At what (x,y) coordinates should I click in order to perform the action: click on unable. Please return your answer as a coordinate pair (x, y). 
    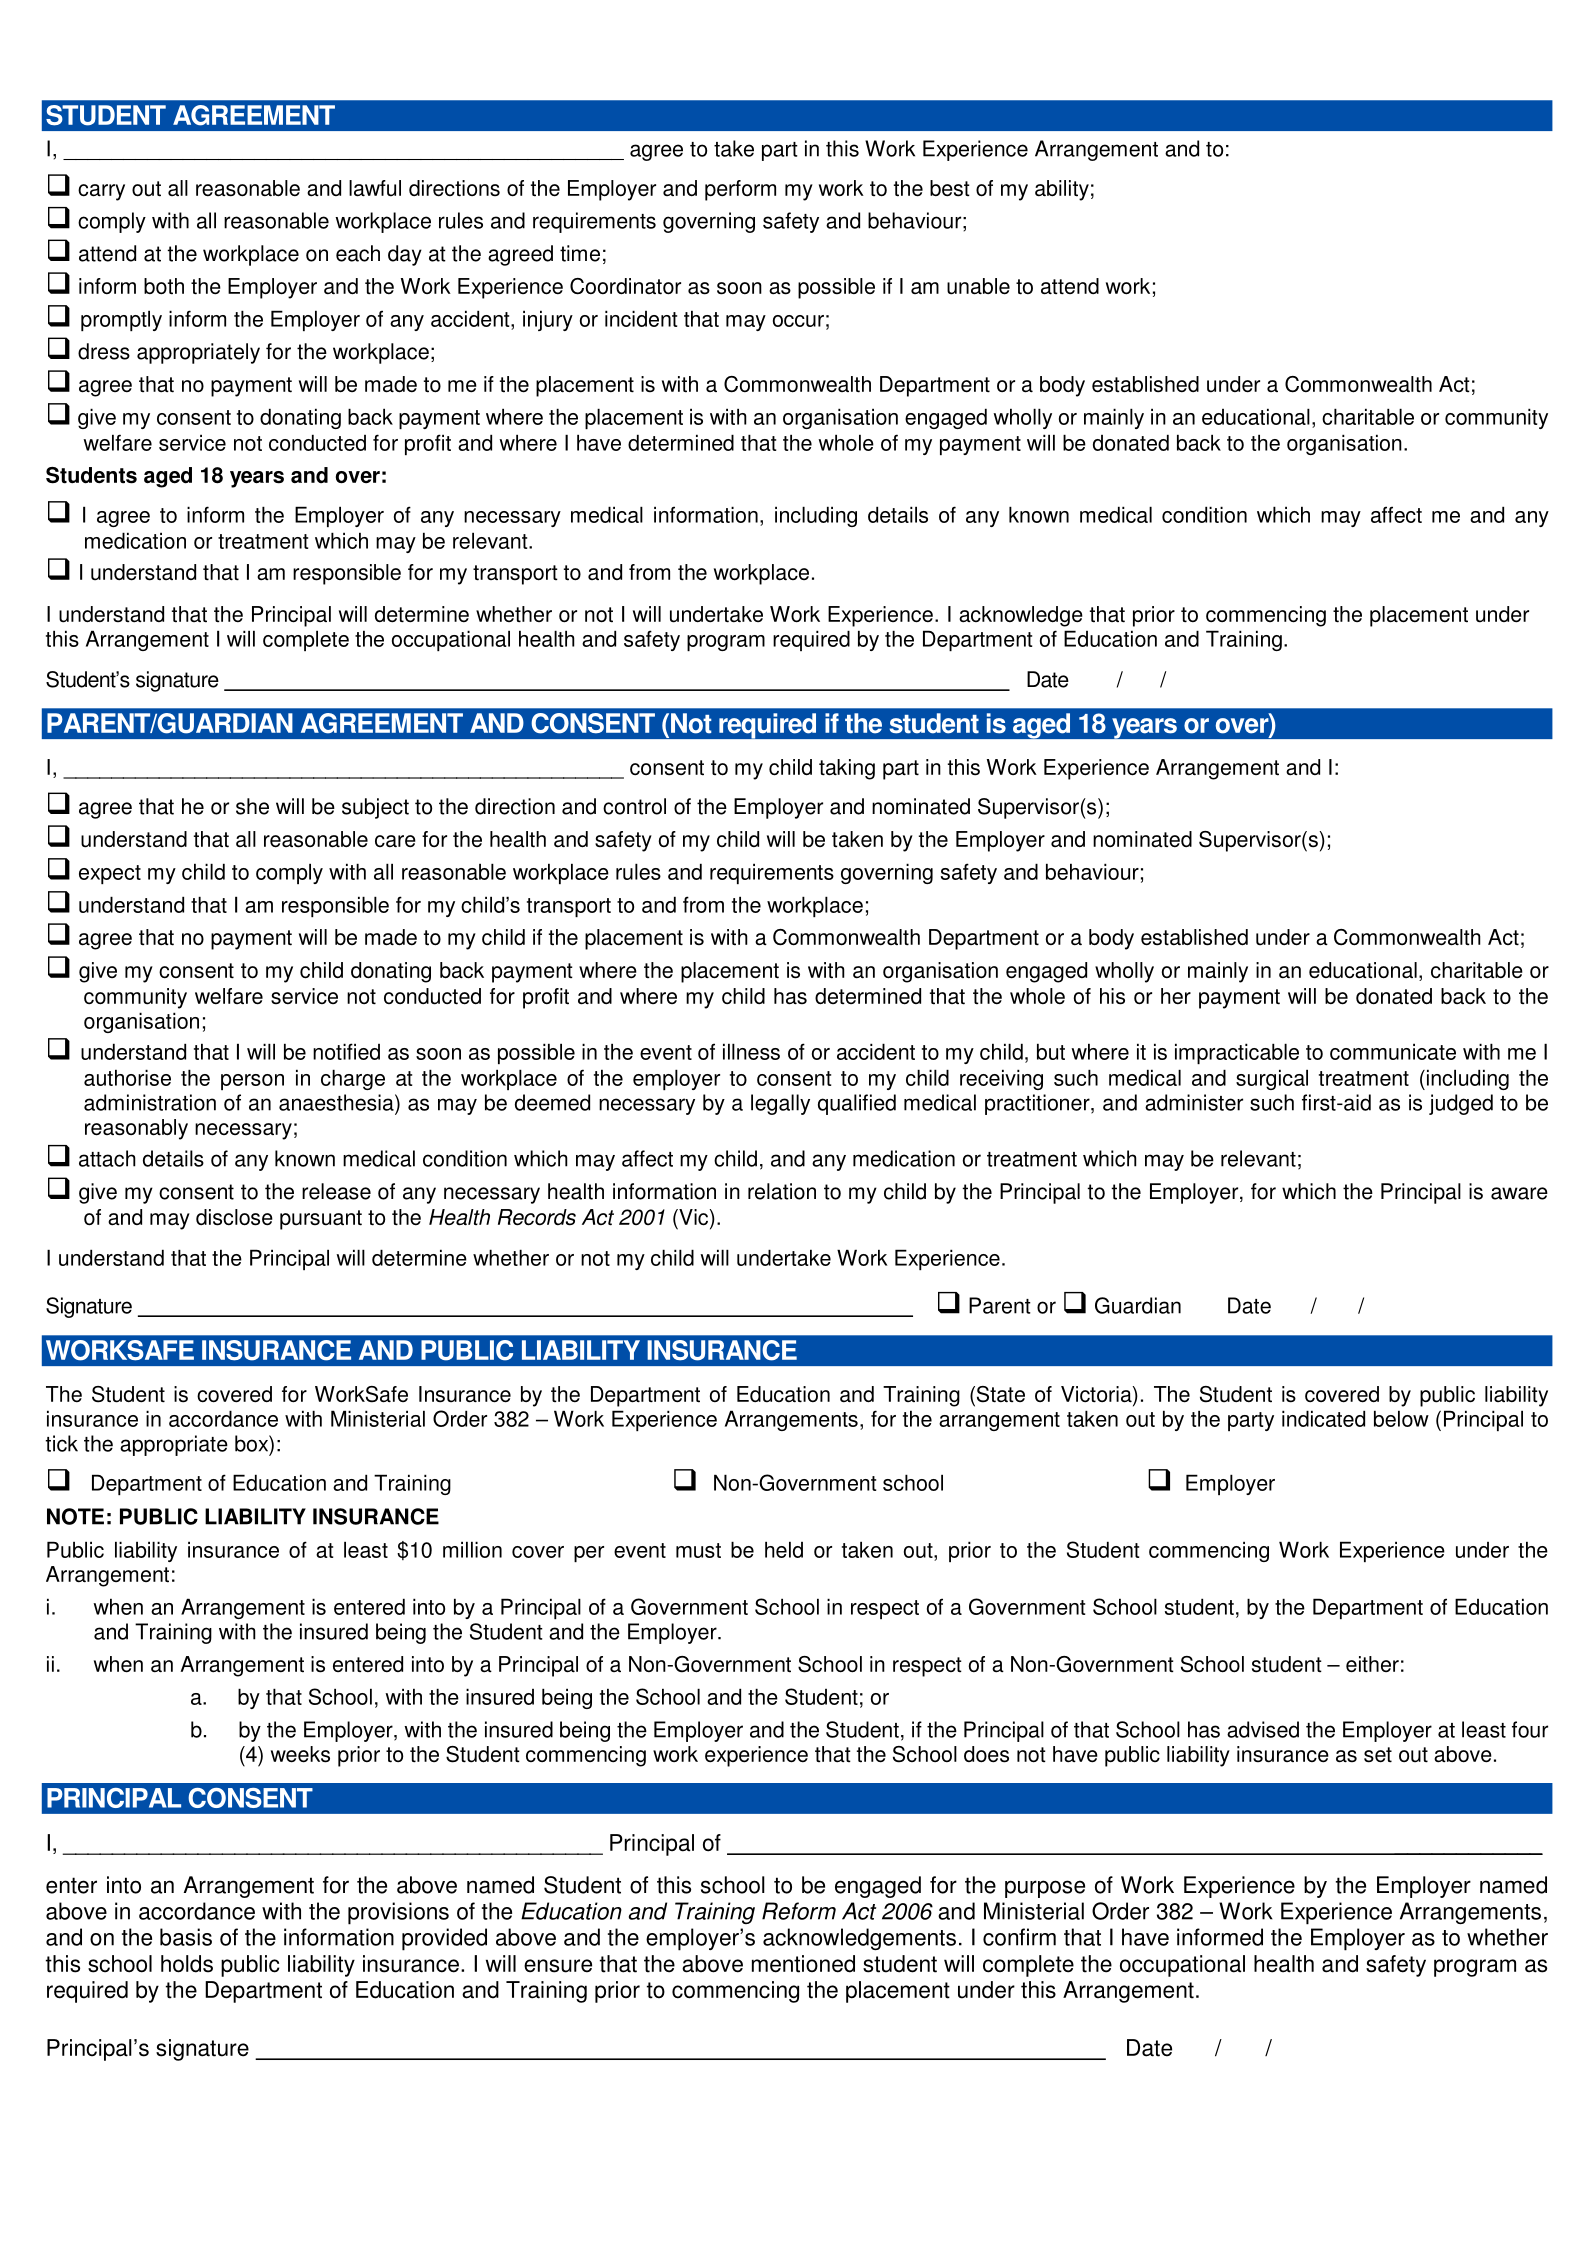
    Looking at the image, I should click on (978, 286).
